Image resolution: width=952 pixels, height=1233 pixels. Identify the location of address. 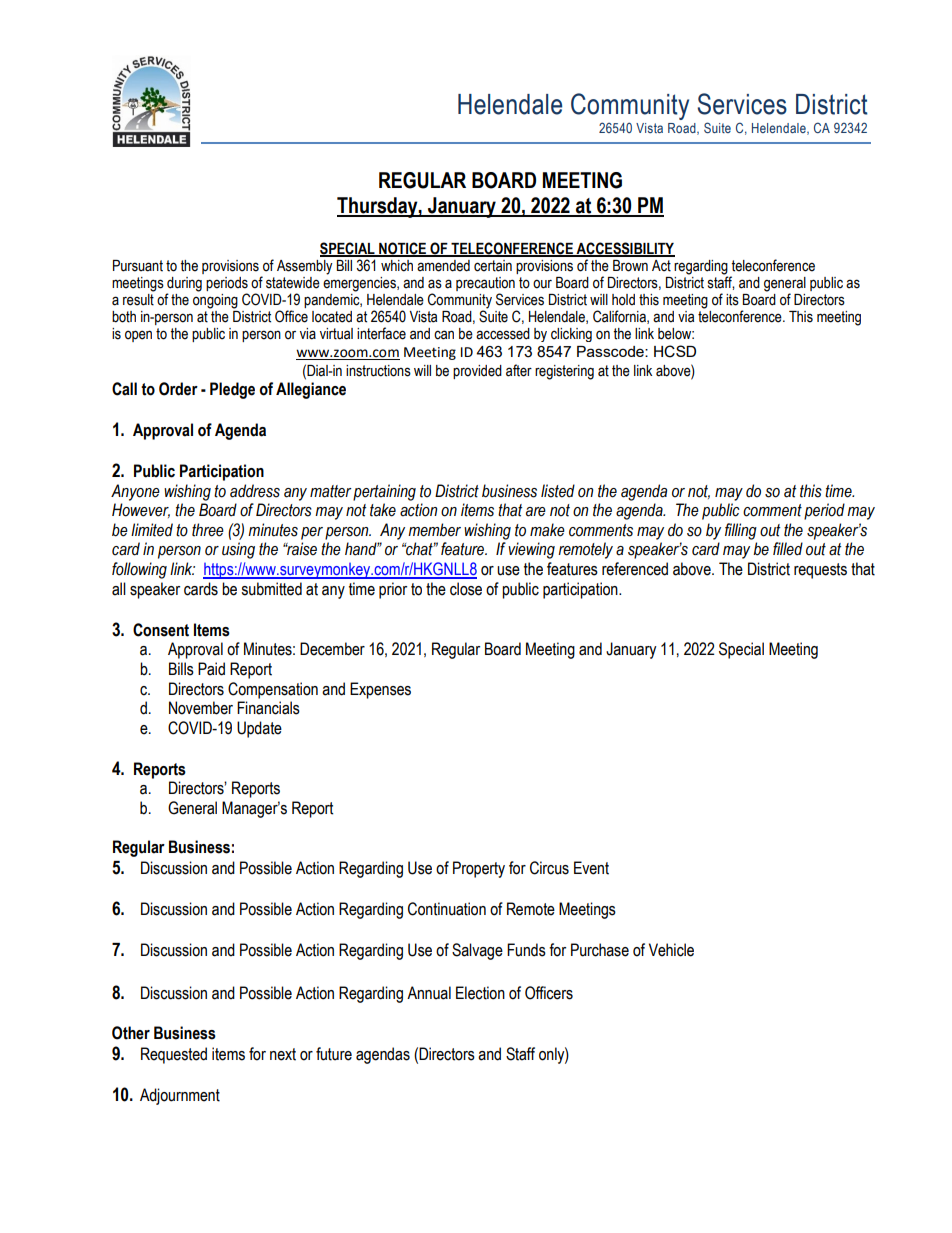
(255, 491).
